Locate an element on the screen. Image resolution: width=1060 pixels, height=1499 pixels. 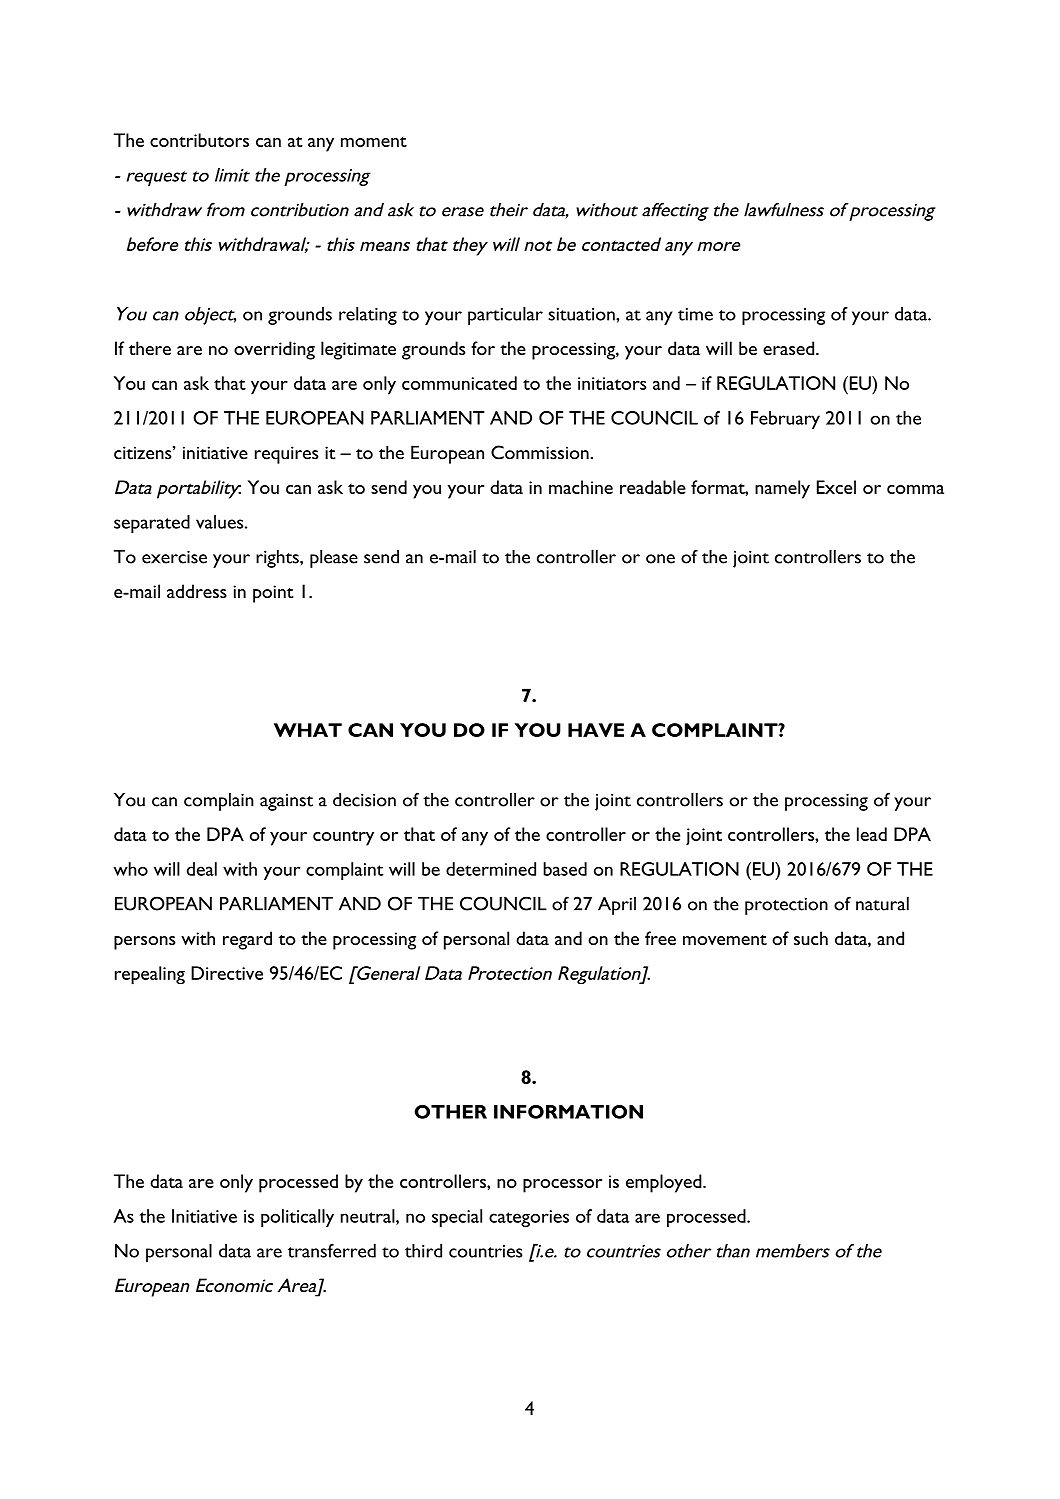
categories is located at coordinates (529, 1218).
